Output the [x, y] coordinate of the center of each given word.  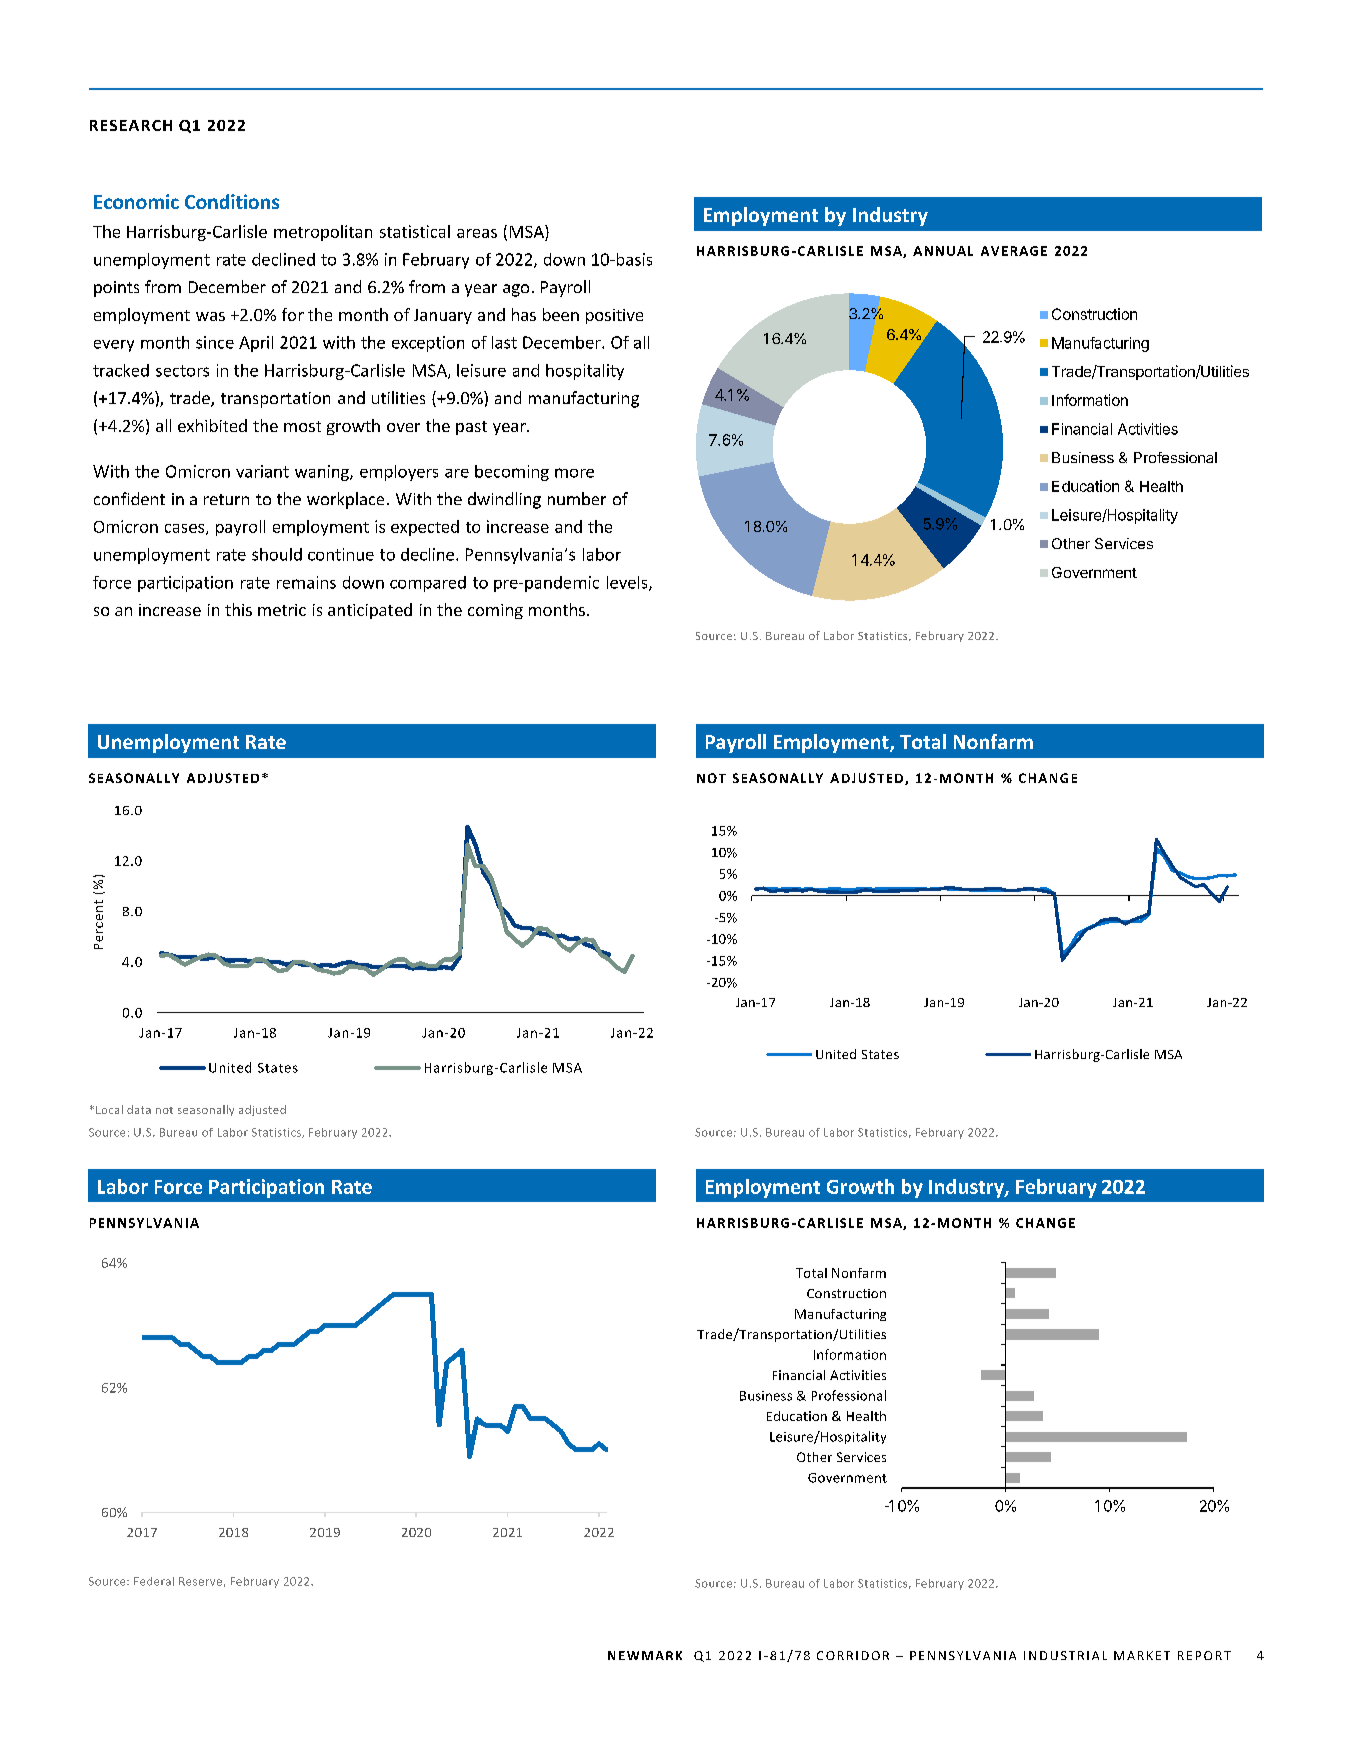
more [574, 473]
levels [628, 583]
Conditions [232, 201]
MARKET [1142, 1655]
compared [428, 584]
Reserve [200, 1581]
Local [109, 1109]
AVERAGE [1014, 251]
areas [477, 233]
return [226, 499]
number [577, 498]
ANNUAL [943, 251]
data [139, 1109]
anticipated [370, 611]
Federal [154, 1581]
